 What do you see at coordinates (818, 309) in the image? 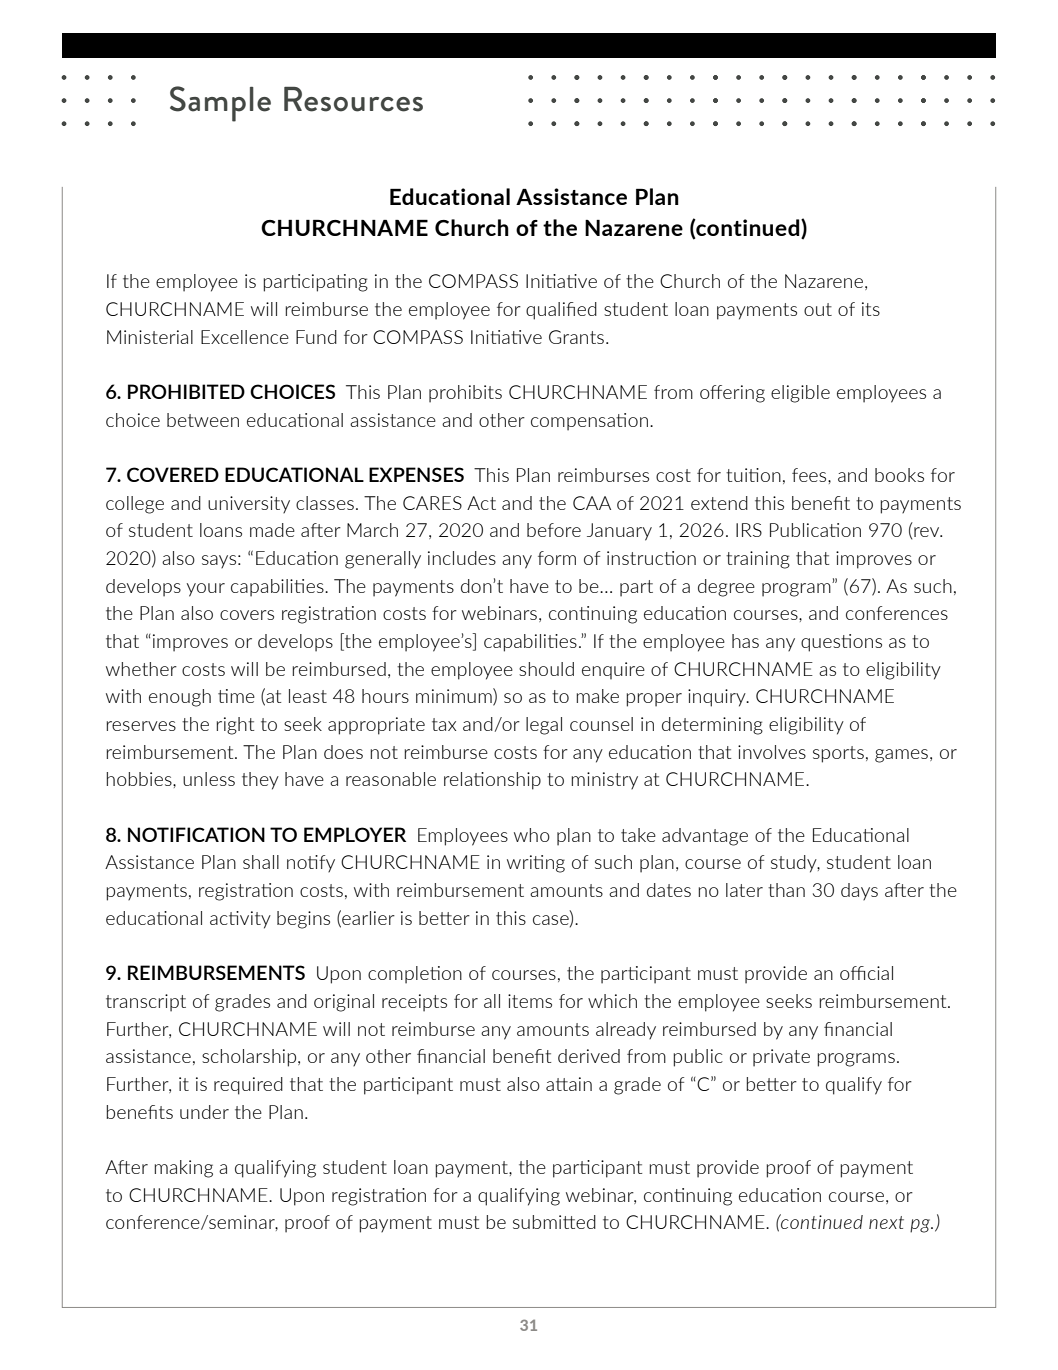
I see `out` at bounding box center [818, 309].
